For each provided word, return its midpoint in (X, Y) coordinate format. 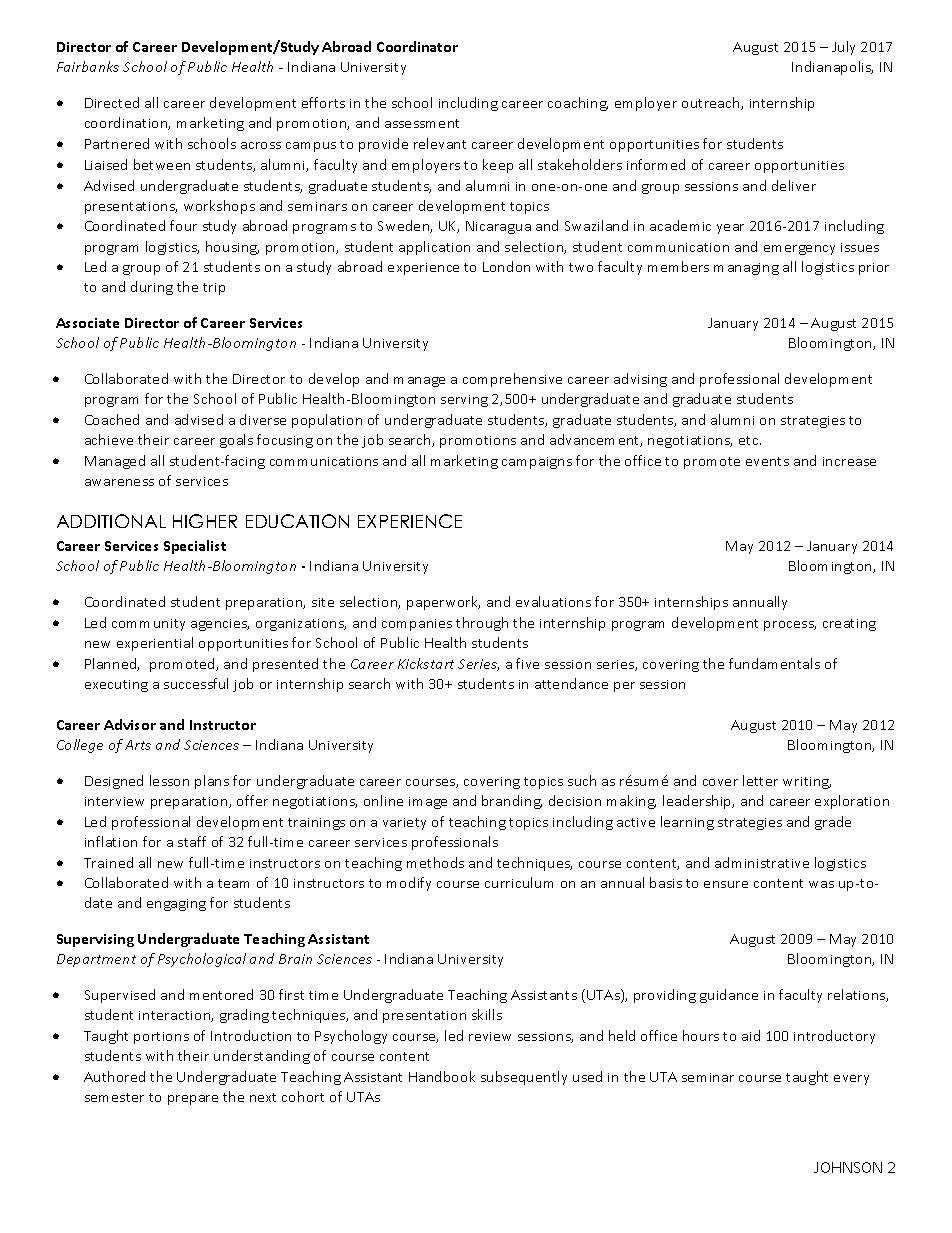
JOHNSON (848, 1167)
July (843, 48)
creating (849, 625)
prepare (193, 1100)
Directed (112, 102)
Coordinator (417, 46)
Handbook (442, 1076)
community (148, 625)
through (482, 624)
